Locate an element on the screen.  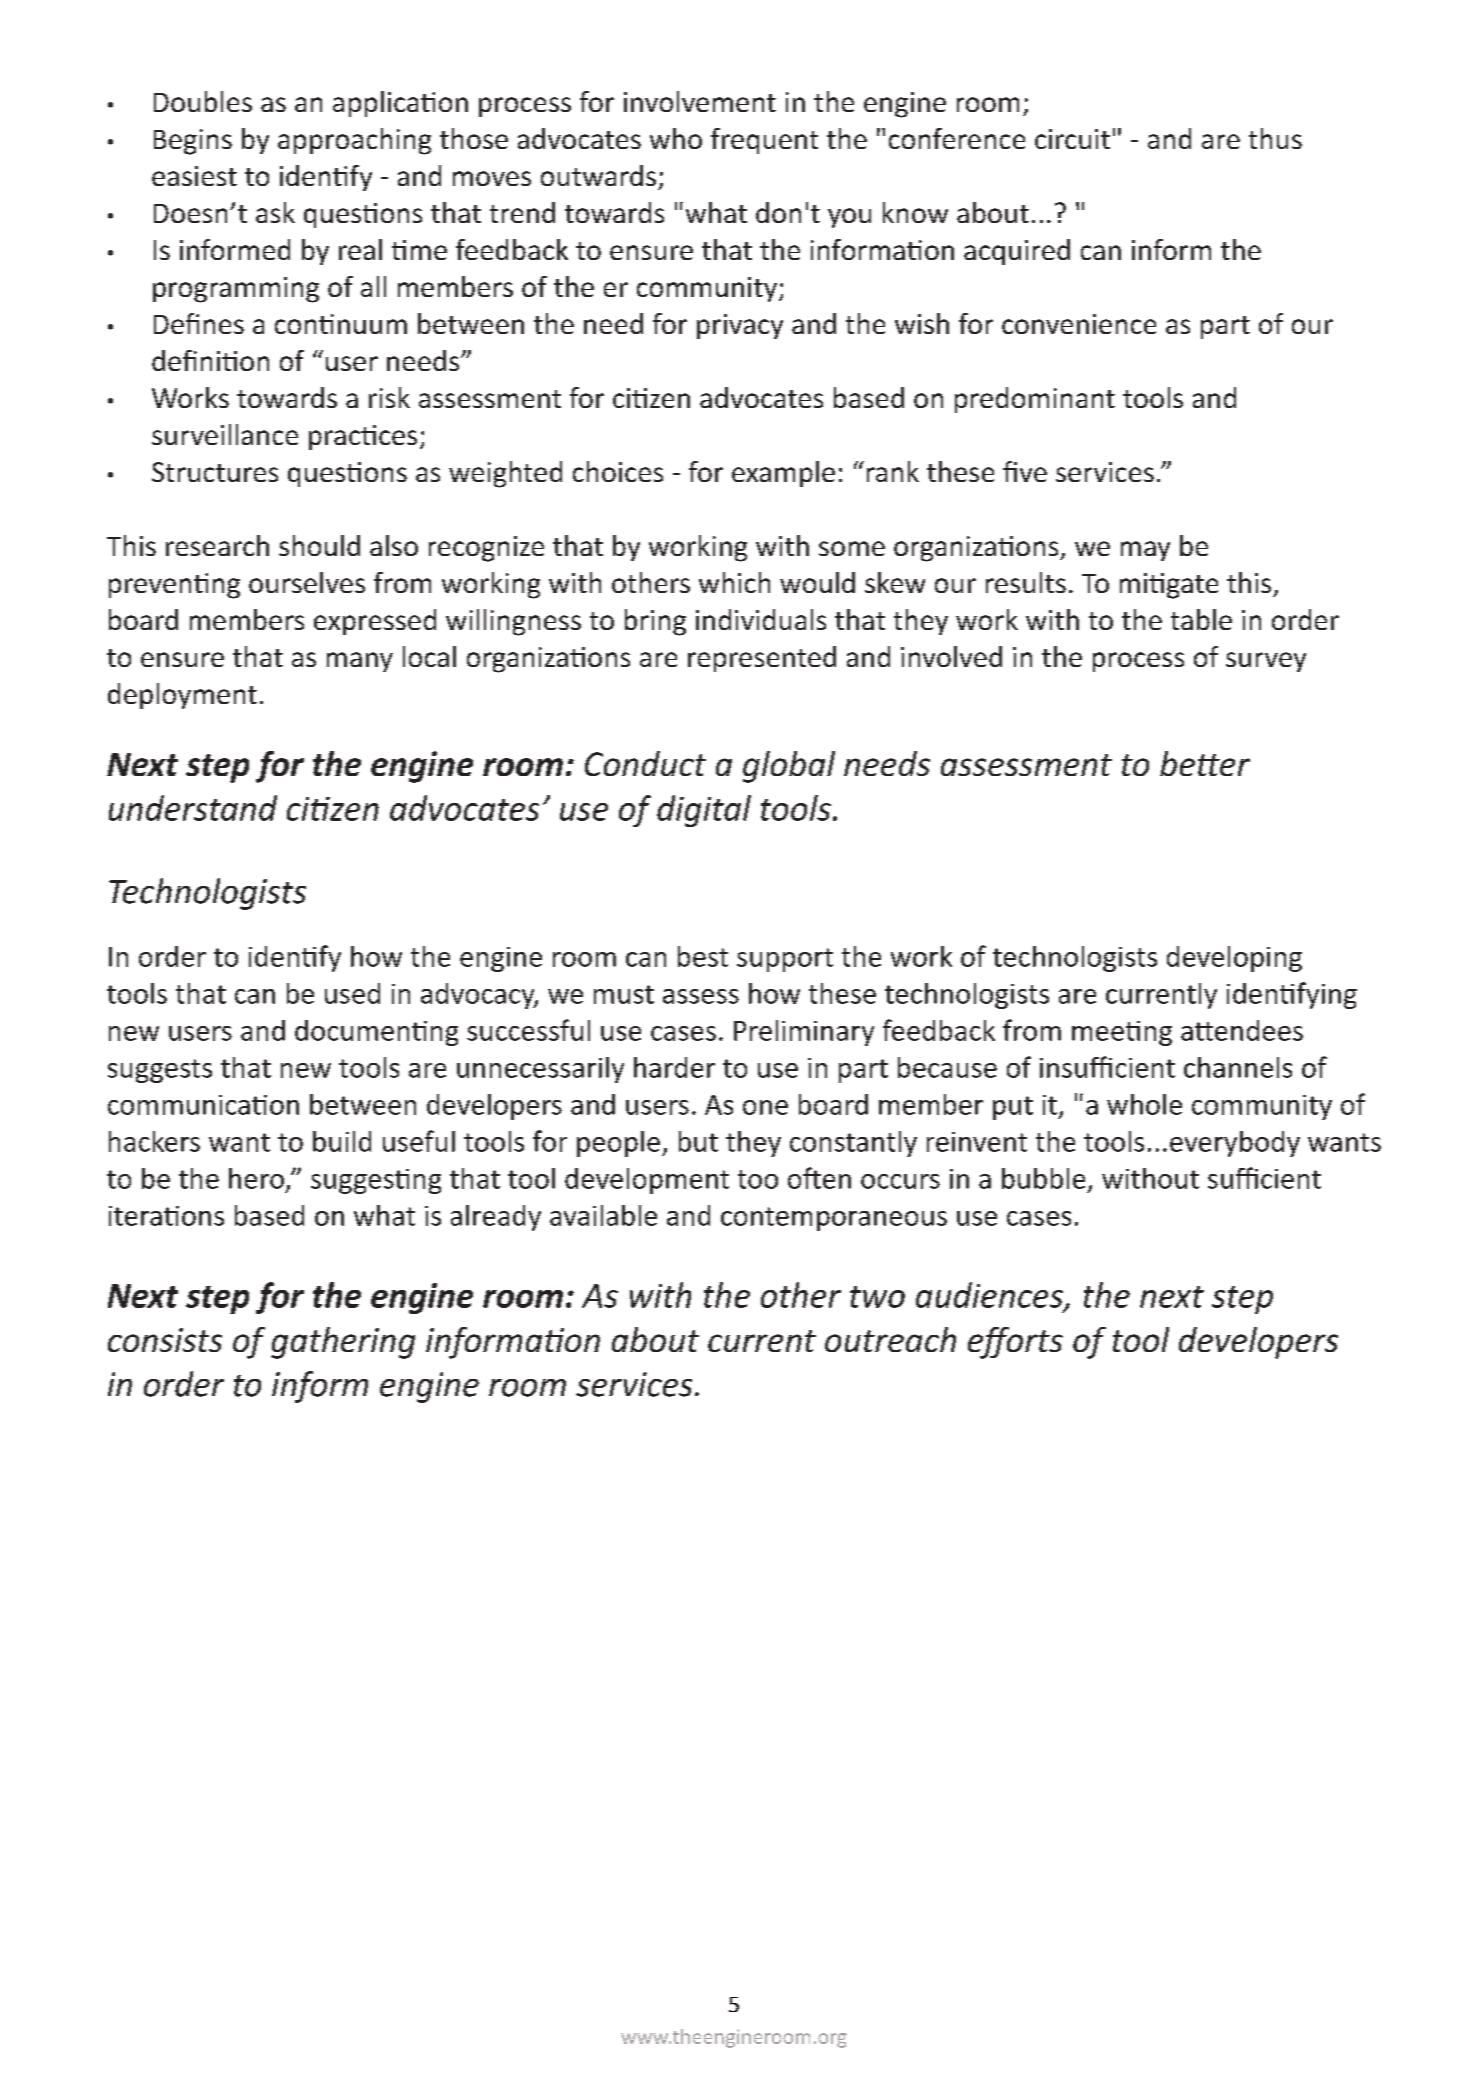
deployment is located at coordinates (182, 696).
